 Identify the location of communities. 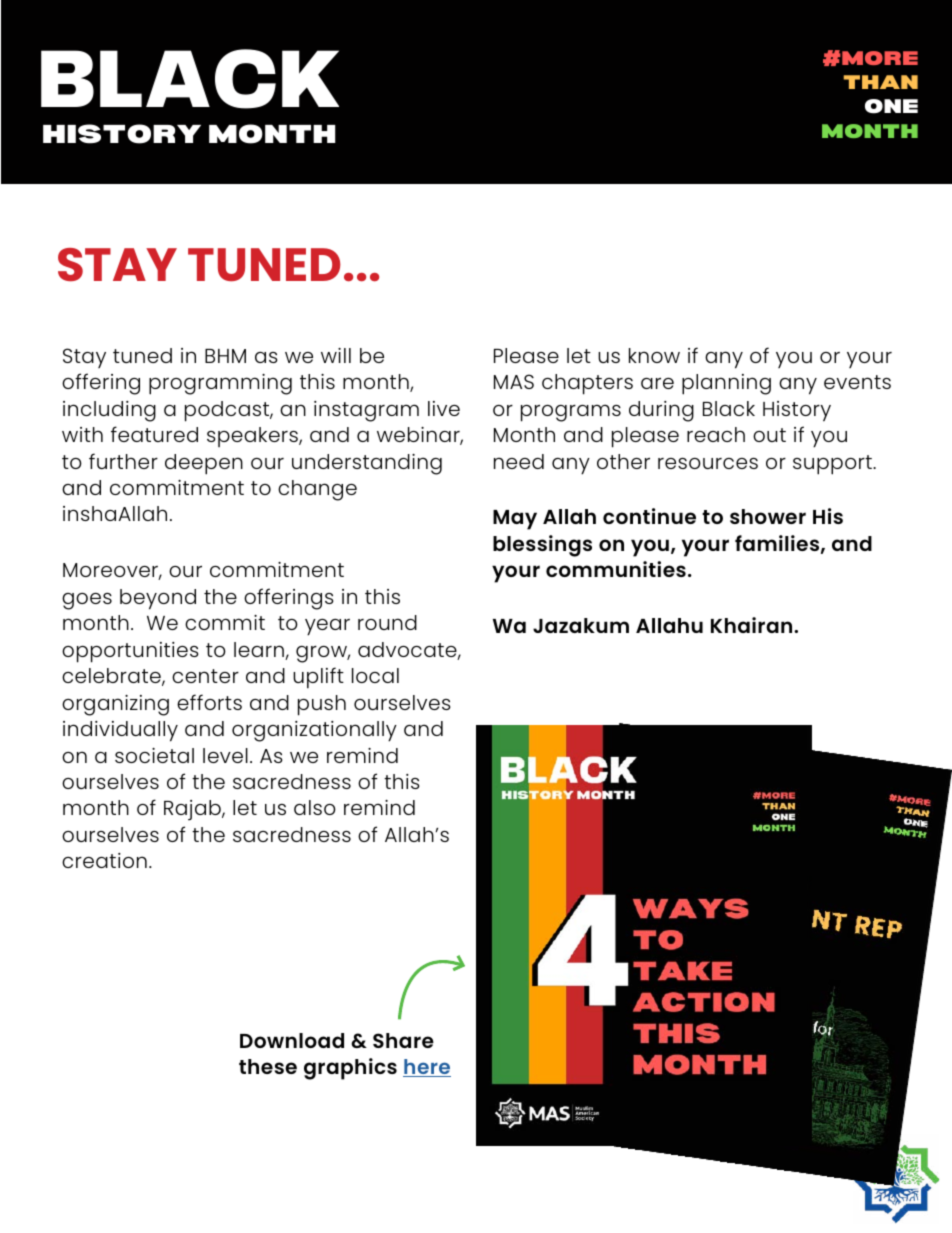
(616, 569).
